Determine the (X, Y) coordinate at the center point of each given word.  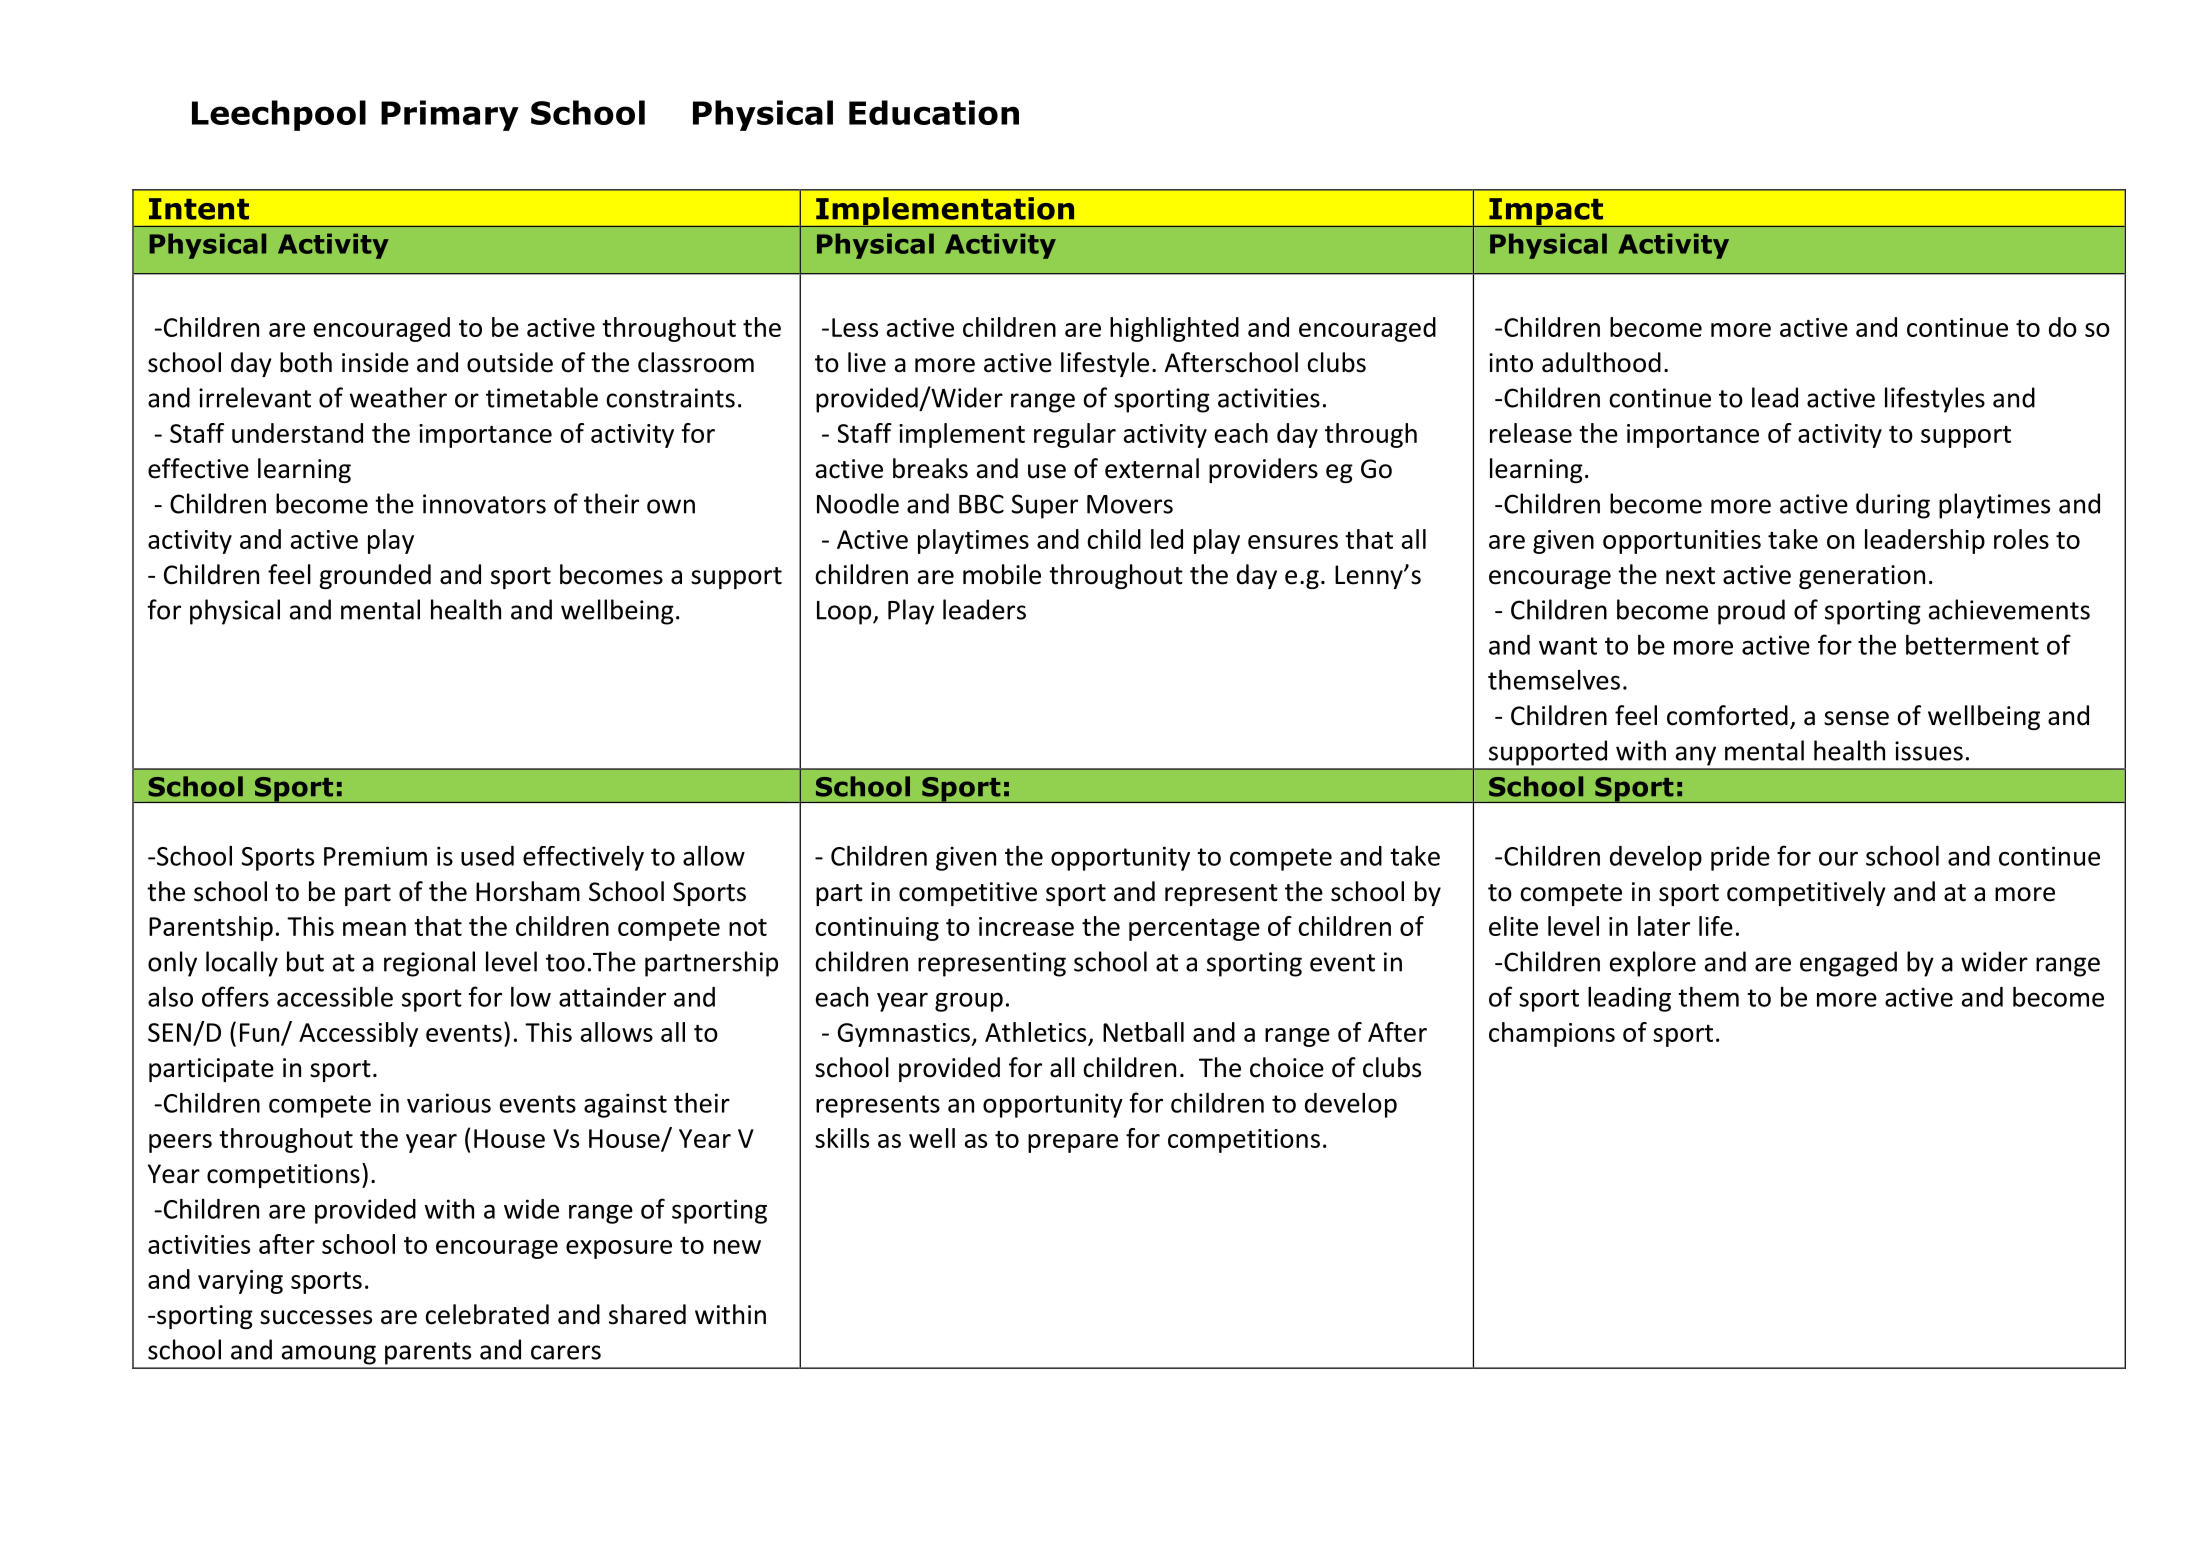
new (737, 1247)
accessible (335, 996)
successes (316, 1317)
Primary (450, 115)
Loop (845, 613)
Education (934, 112)
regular (1075, 435)
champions (1552, 1034)
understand (297, 433)
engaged (1848, 964)
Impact (1546, 212)
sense (1856, 718)
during (1893, 506)
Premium (375, 856)
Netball (1143, 1032)
